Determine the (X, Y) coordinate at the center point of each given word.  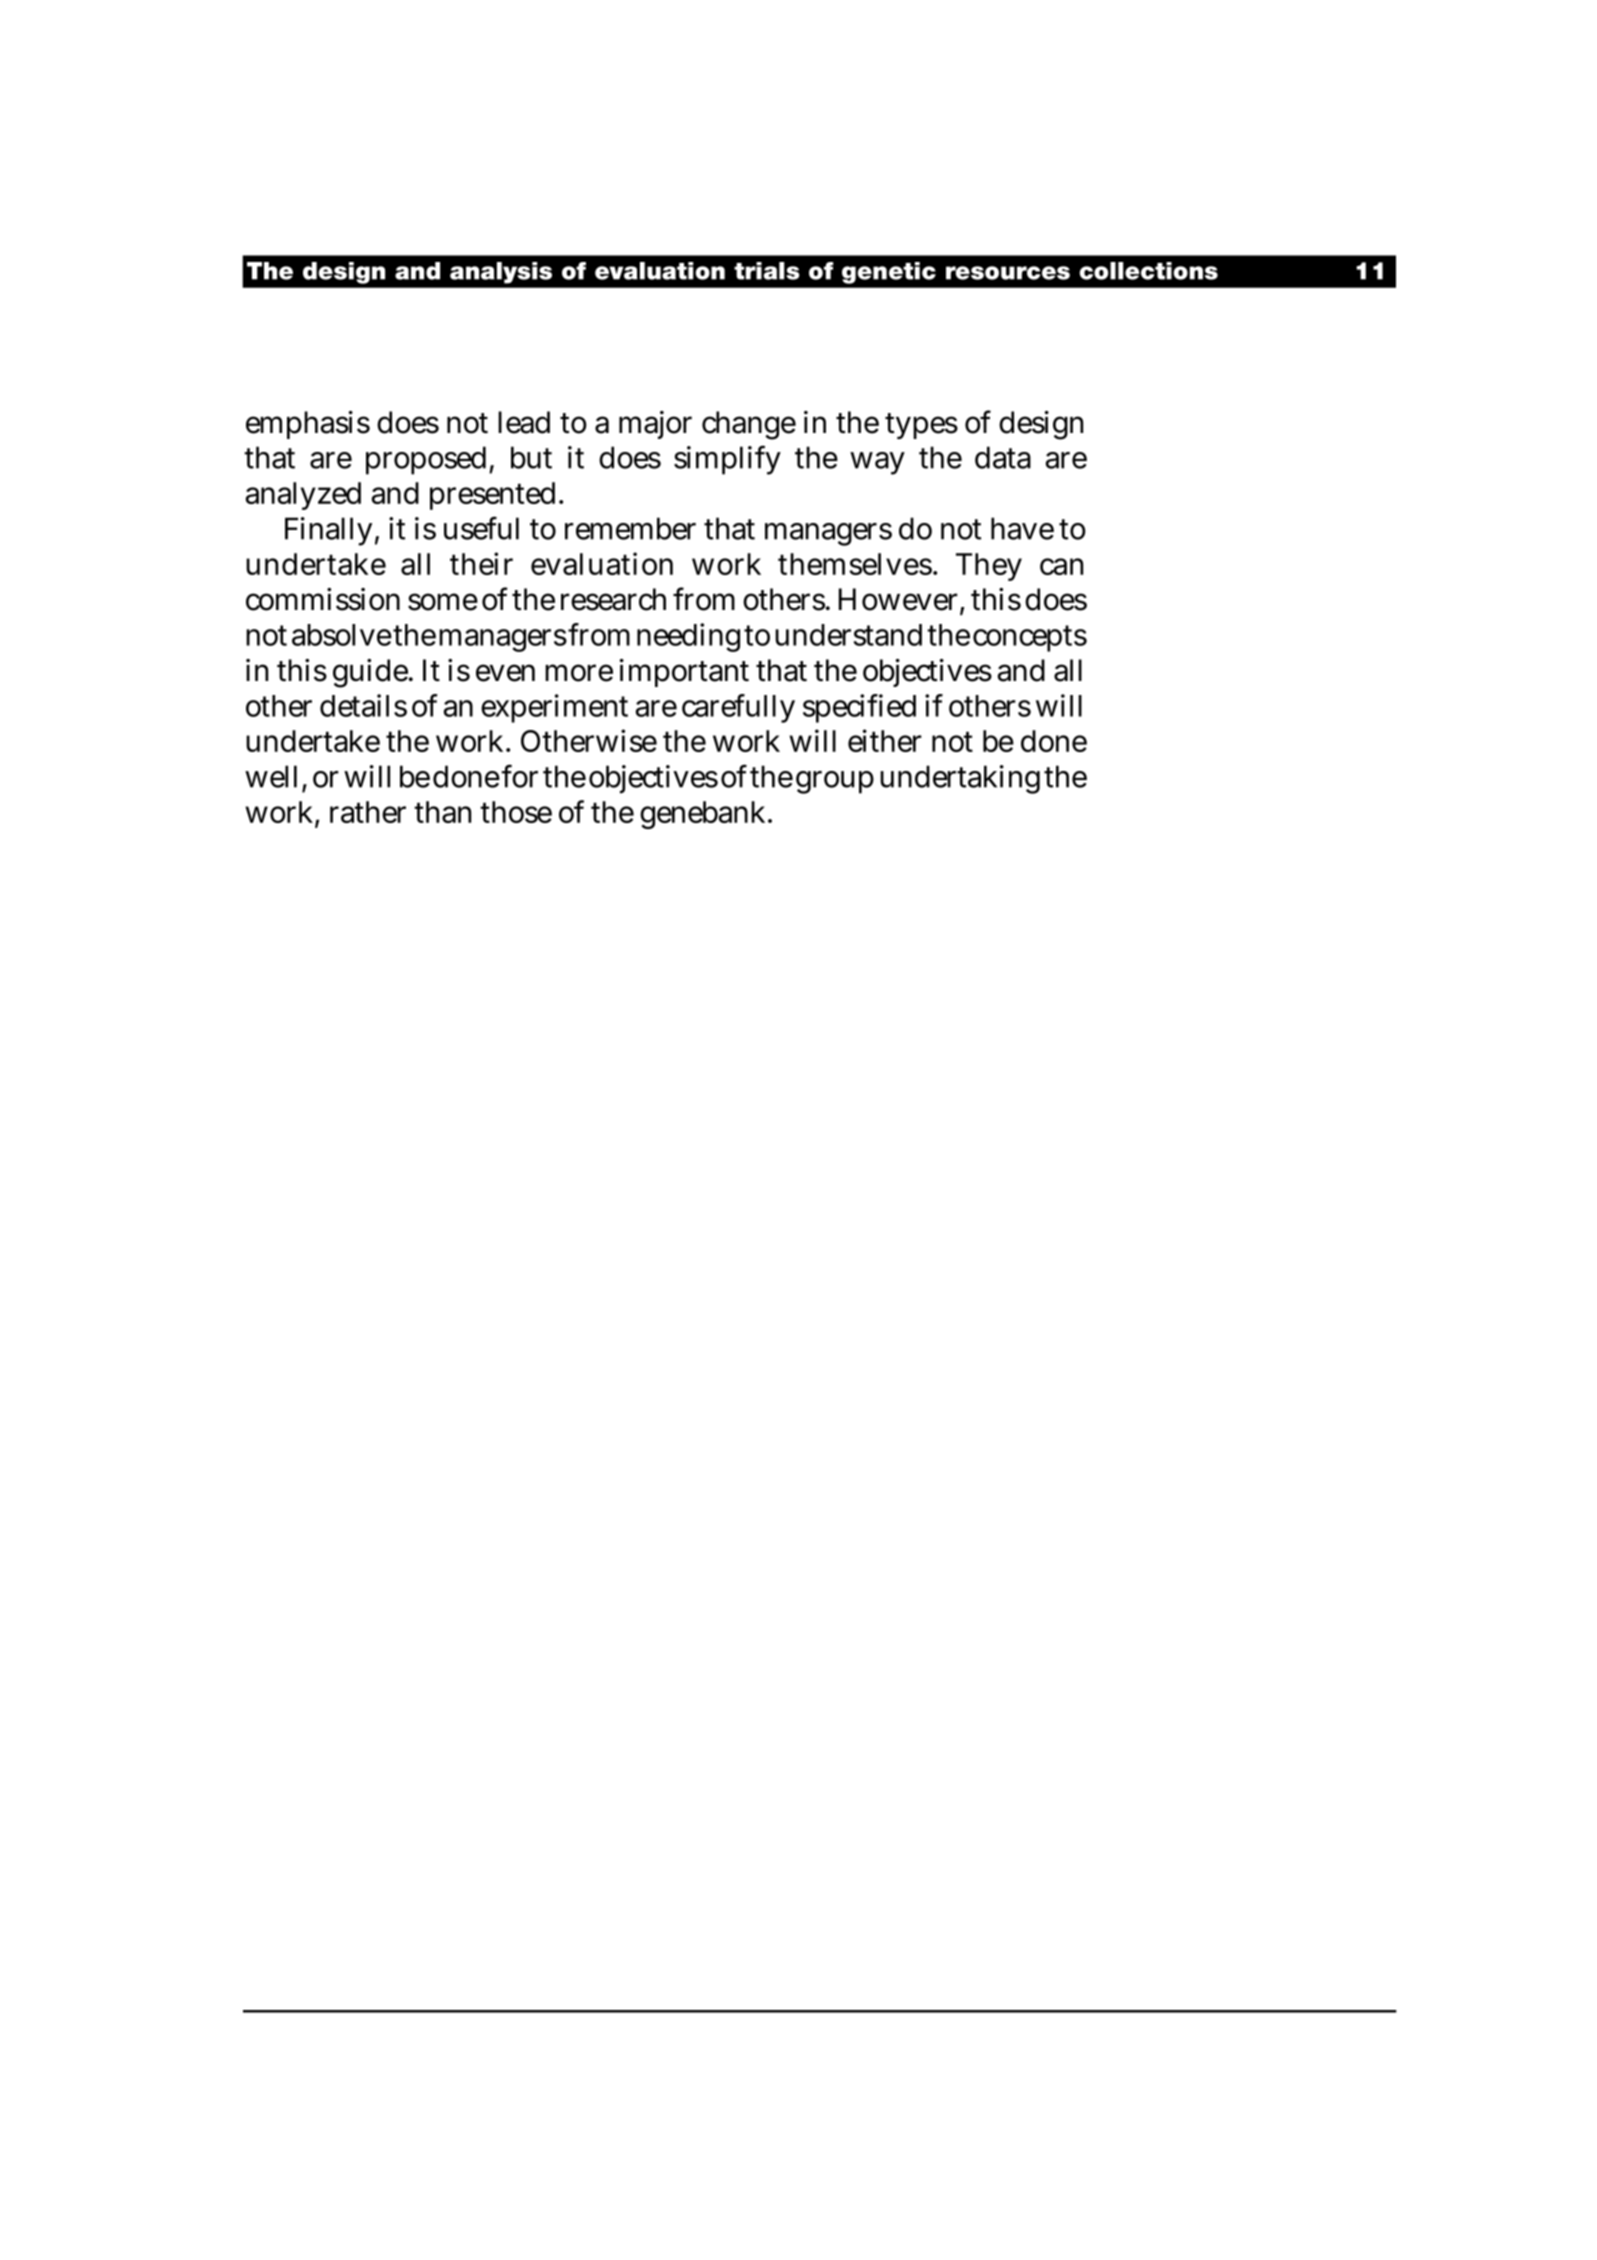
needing (688, 637)
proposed (426, 460)
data (1003, 457)
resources (1008, 273)
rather (368, 812)
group (835, 782)
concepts (1030, 638)
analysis (501, 273)
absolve (342, 635)
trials (767, 271)
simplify (727, 460)
